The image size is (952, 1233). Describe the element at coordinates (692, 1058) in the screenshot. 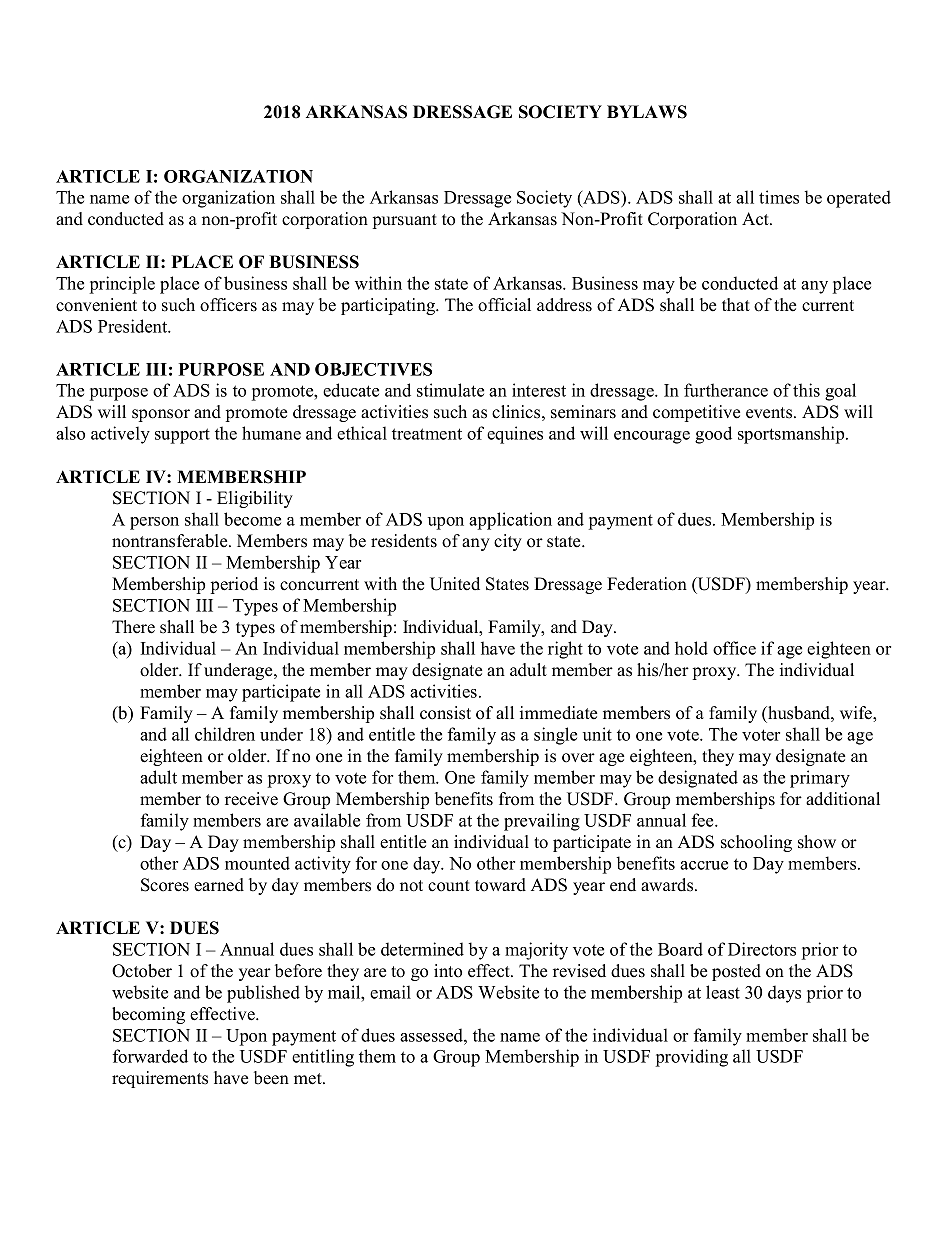

I see `providing` at that location.
